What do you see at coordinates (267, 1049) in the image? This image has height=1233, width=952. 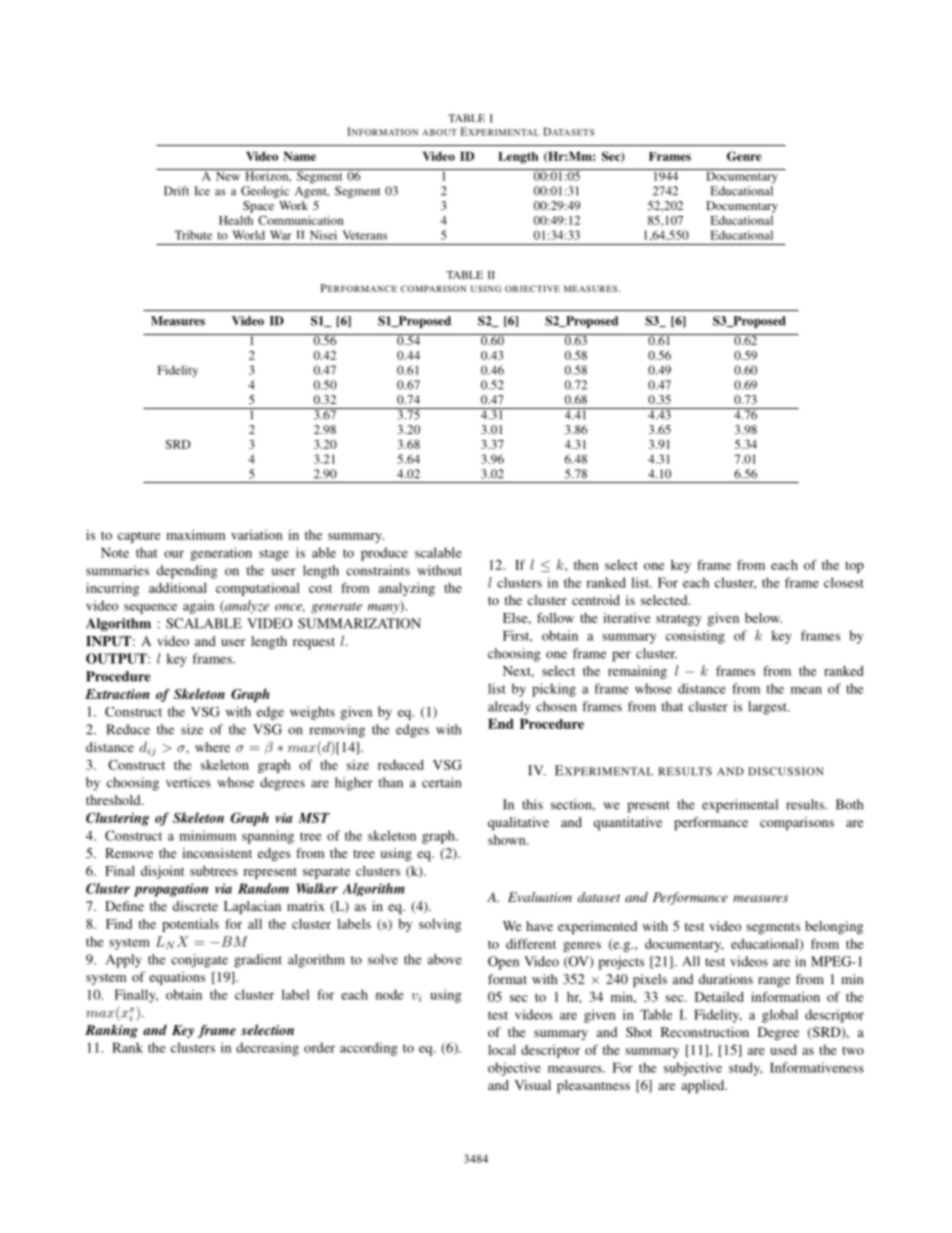 I see `decreasing` at bounding box center [267, 1049].
